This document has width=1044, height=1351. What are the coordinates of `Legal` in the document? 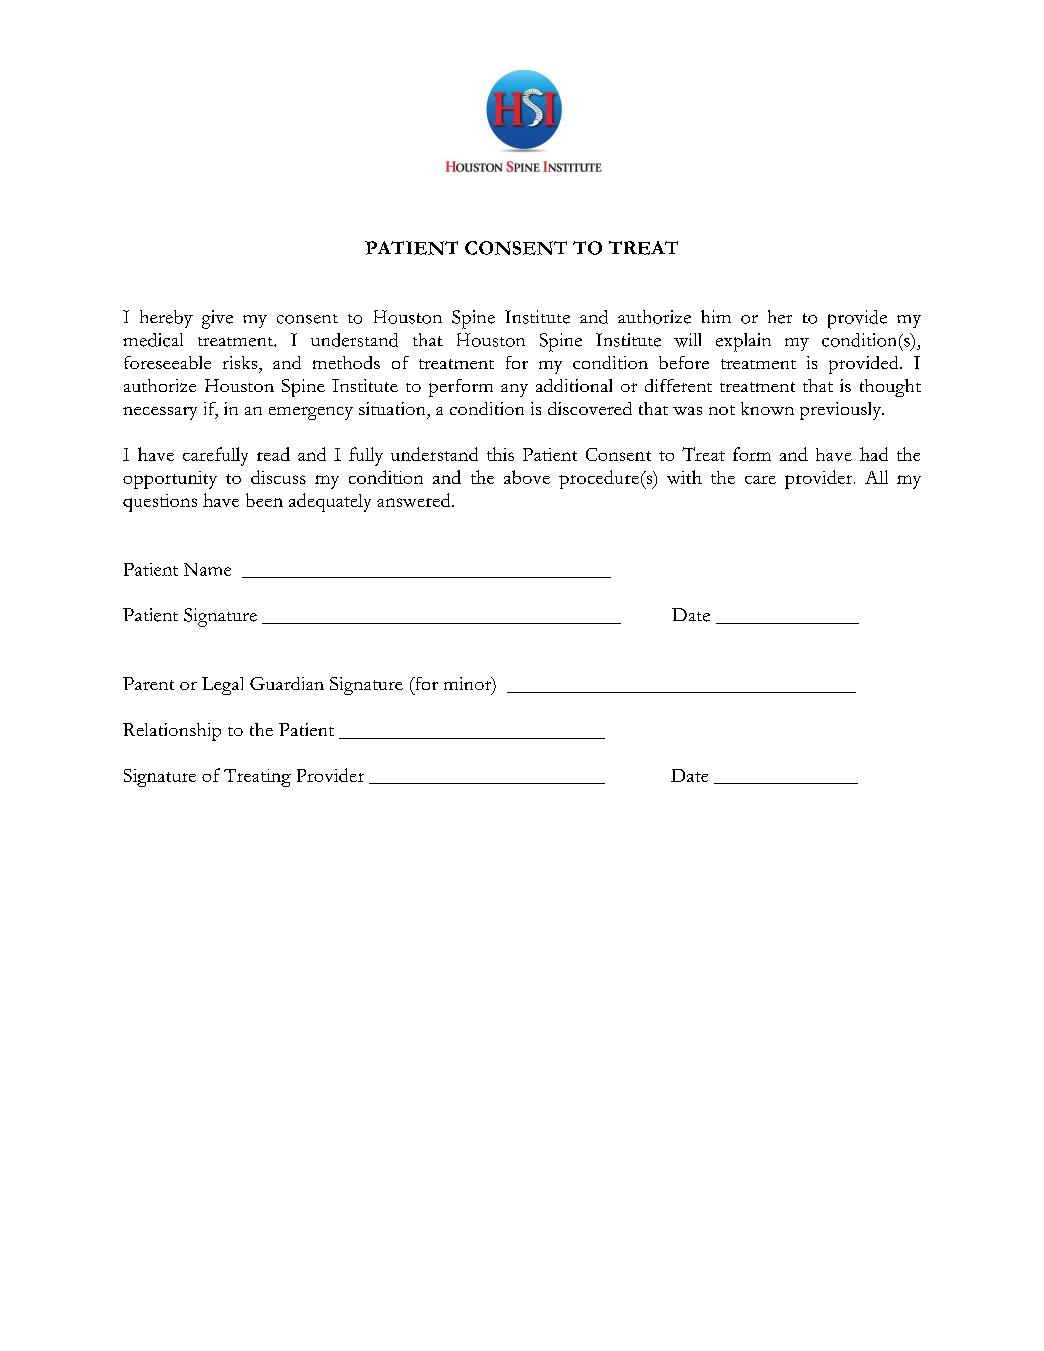 It's located at (222, 686).
